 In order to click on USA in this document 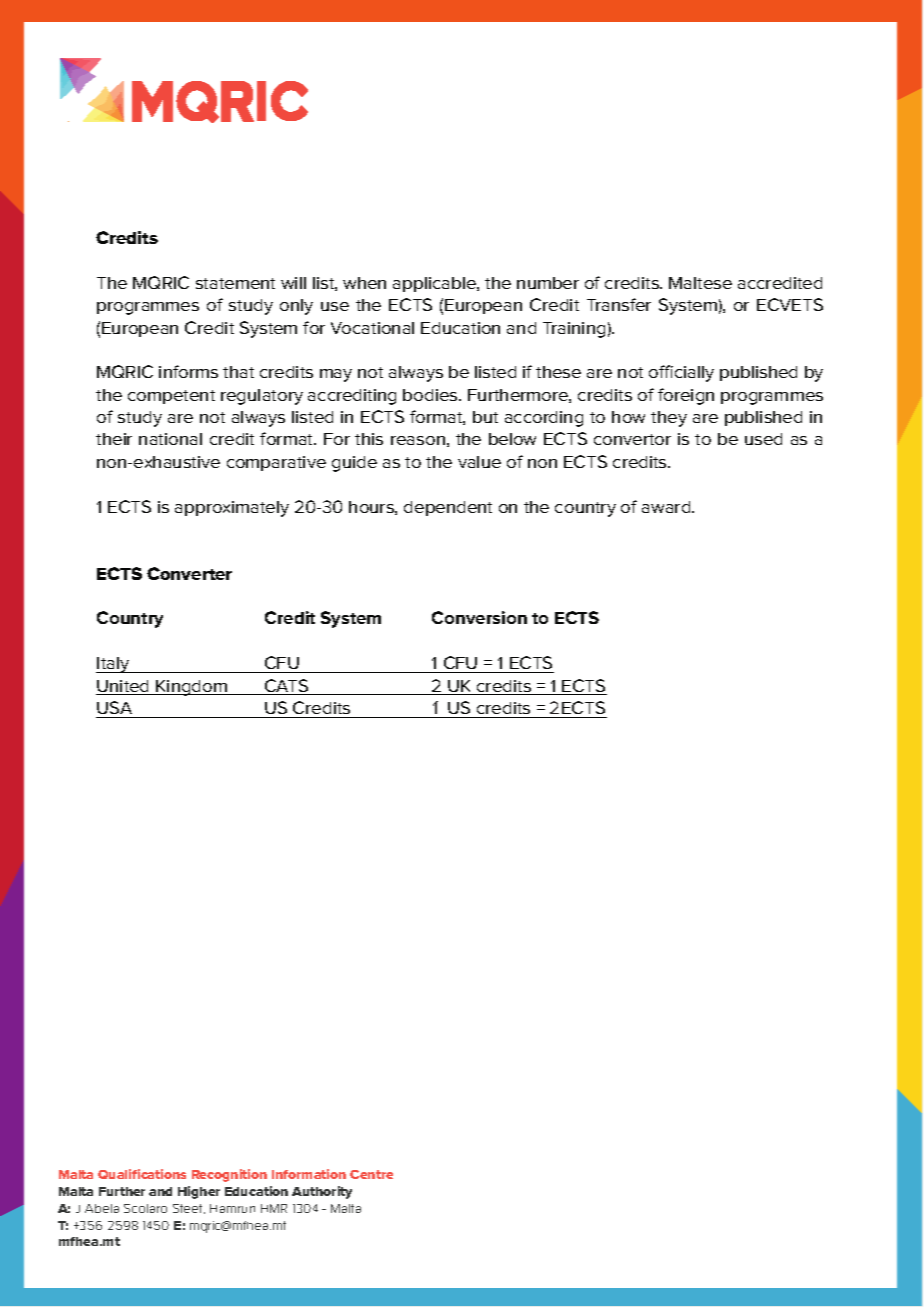, I will do `click(114, 707)`.
